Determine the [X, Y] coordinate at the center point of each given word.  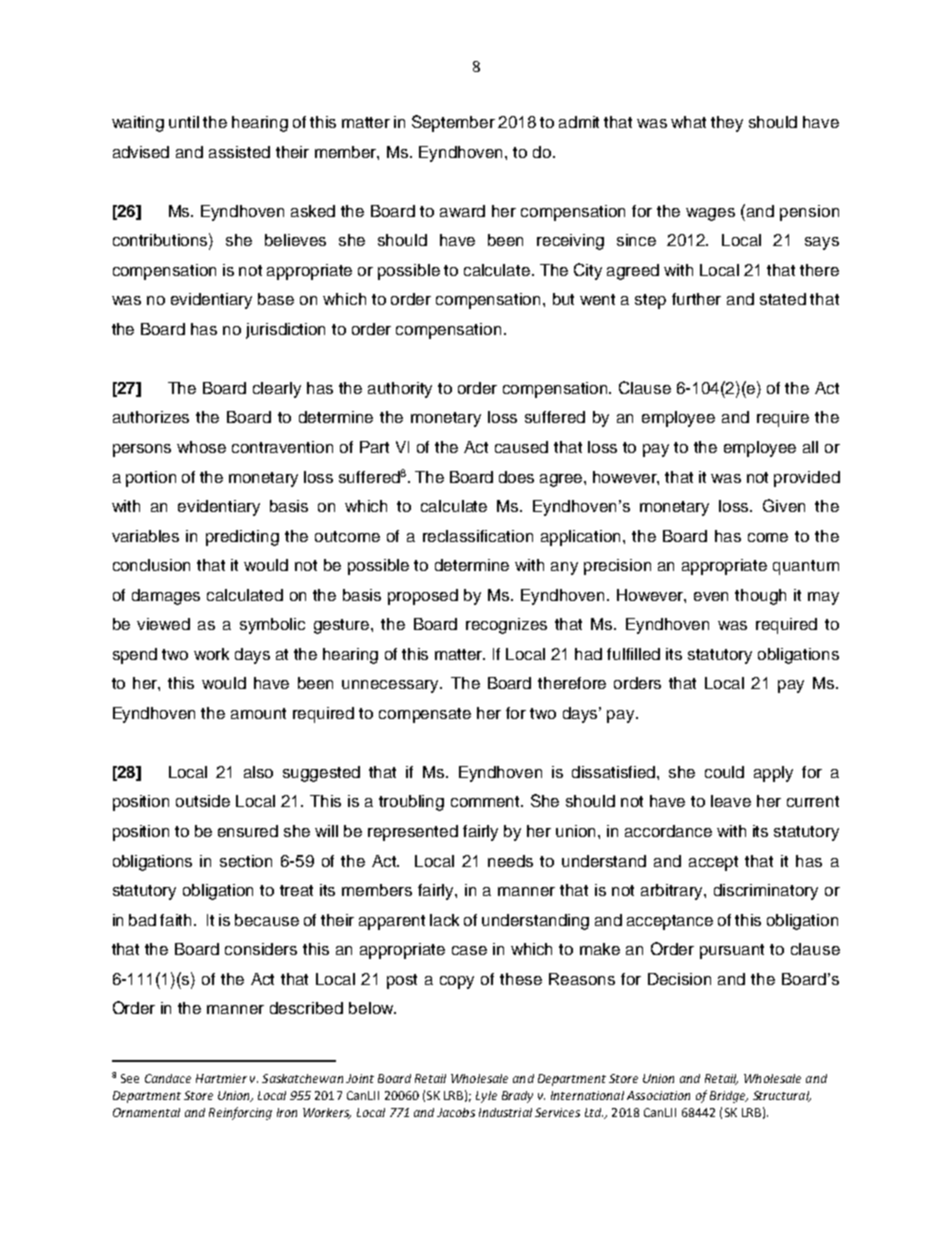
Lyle [486, 1097]
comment [487, 801]
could [724, 772]
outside [203, 801]
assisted [239, 152]
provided [807, 479]
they [727, 124]
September [453, 123]
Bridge [729, 1097]
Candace [168, 1078]
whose [201, 447]
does [516, 477]
